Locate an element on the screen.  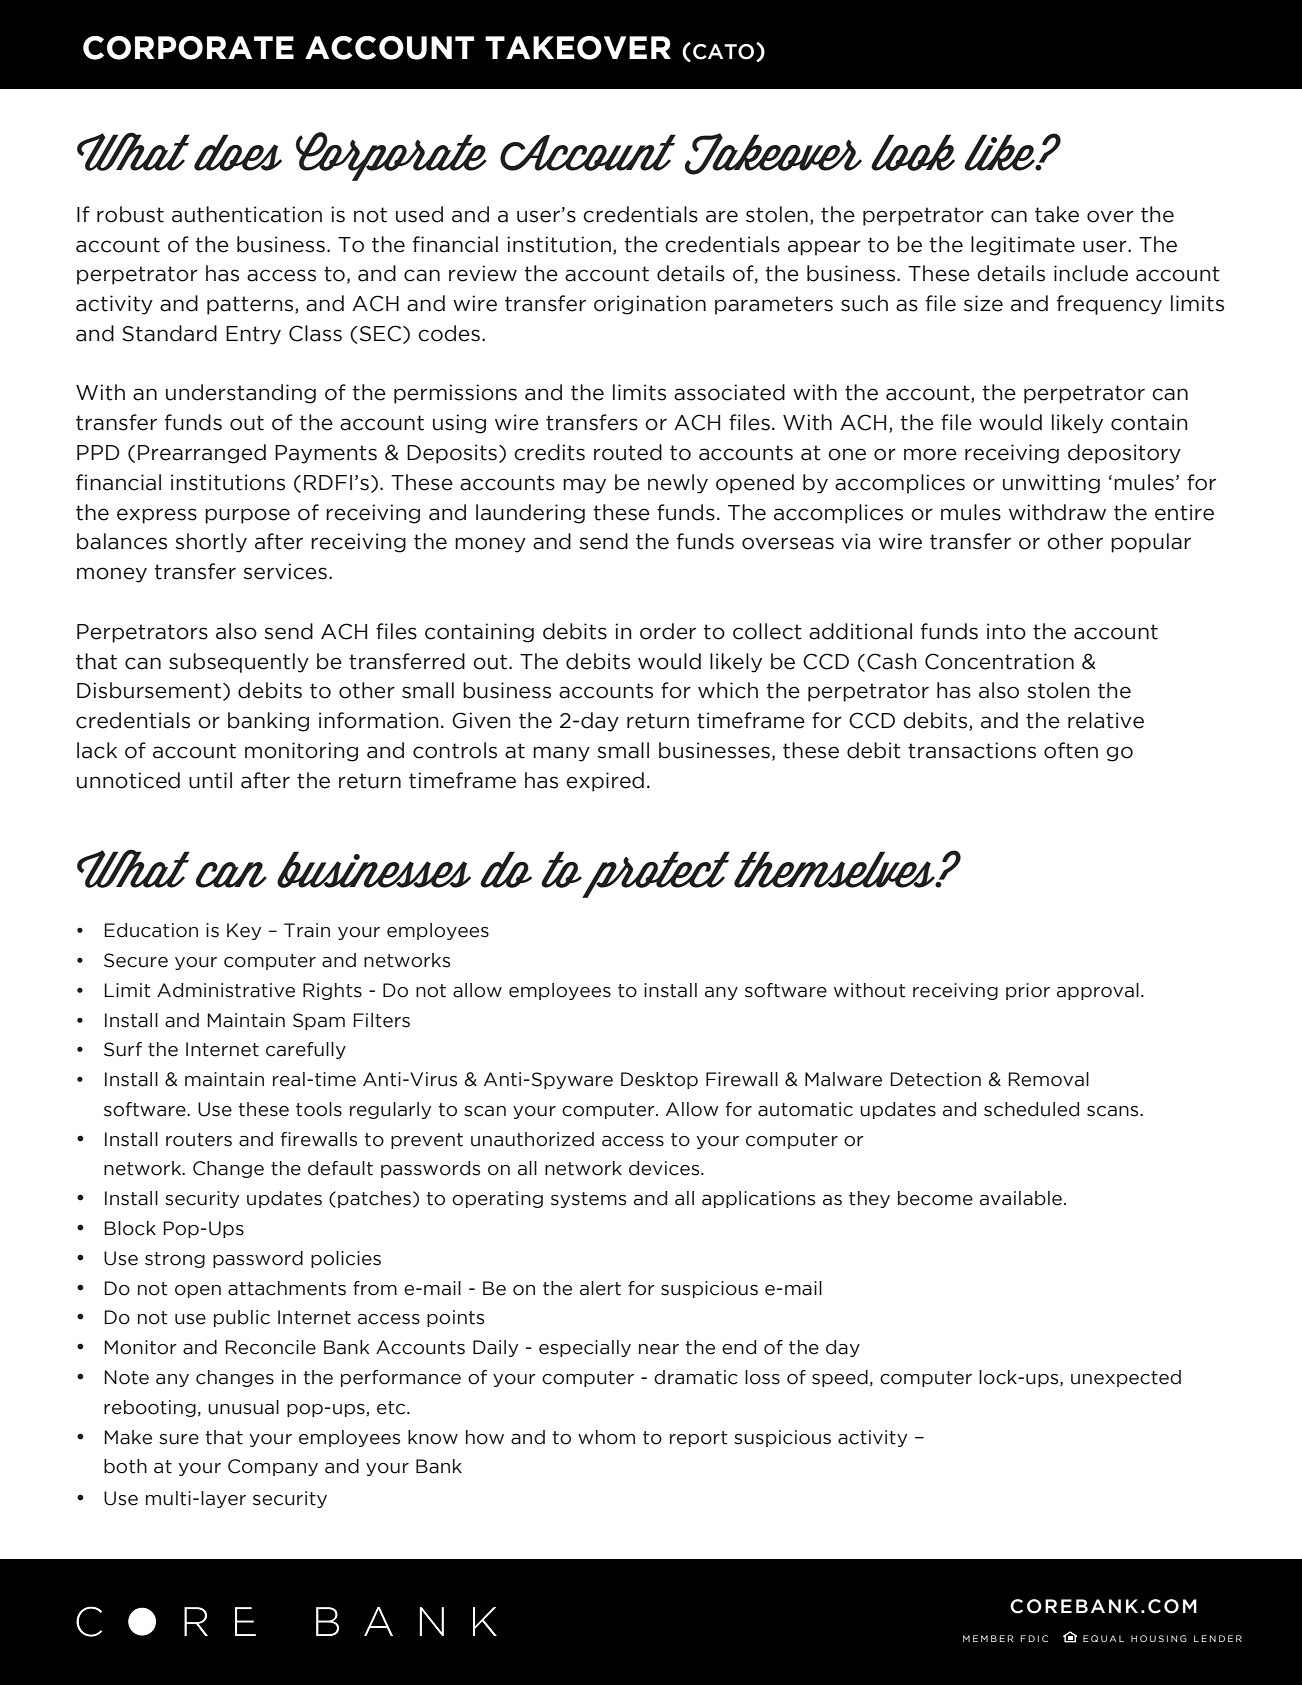
EQUAL is located at coordinates (1103, 1638).
